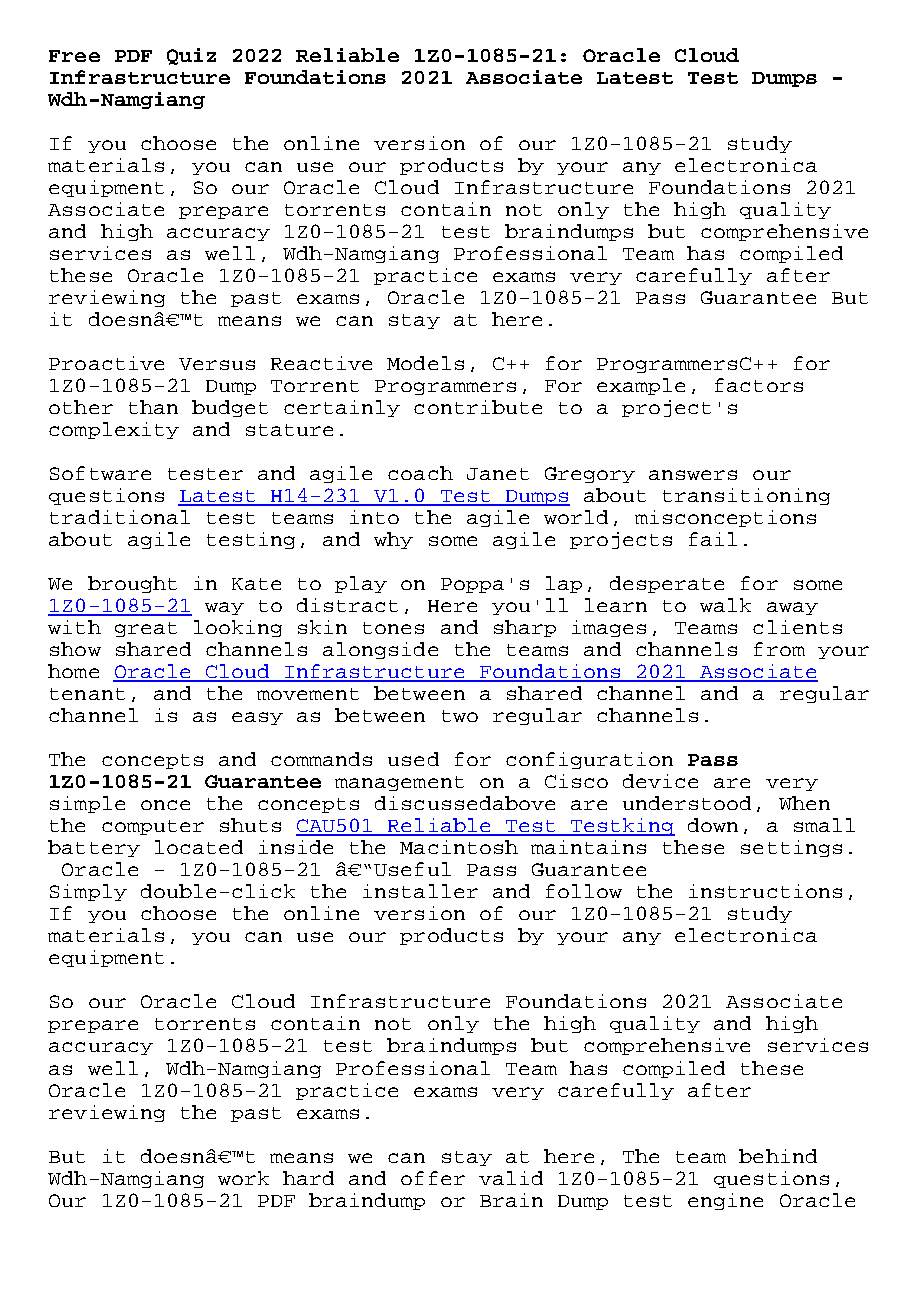 This screenshot has width=924, height=1308. I want to click on Models, so click(425, 363).
